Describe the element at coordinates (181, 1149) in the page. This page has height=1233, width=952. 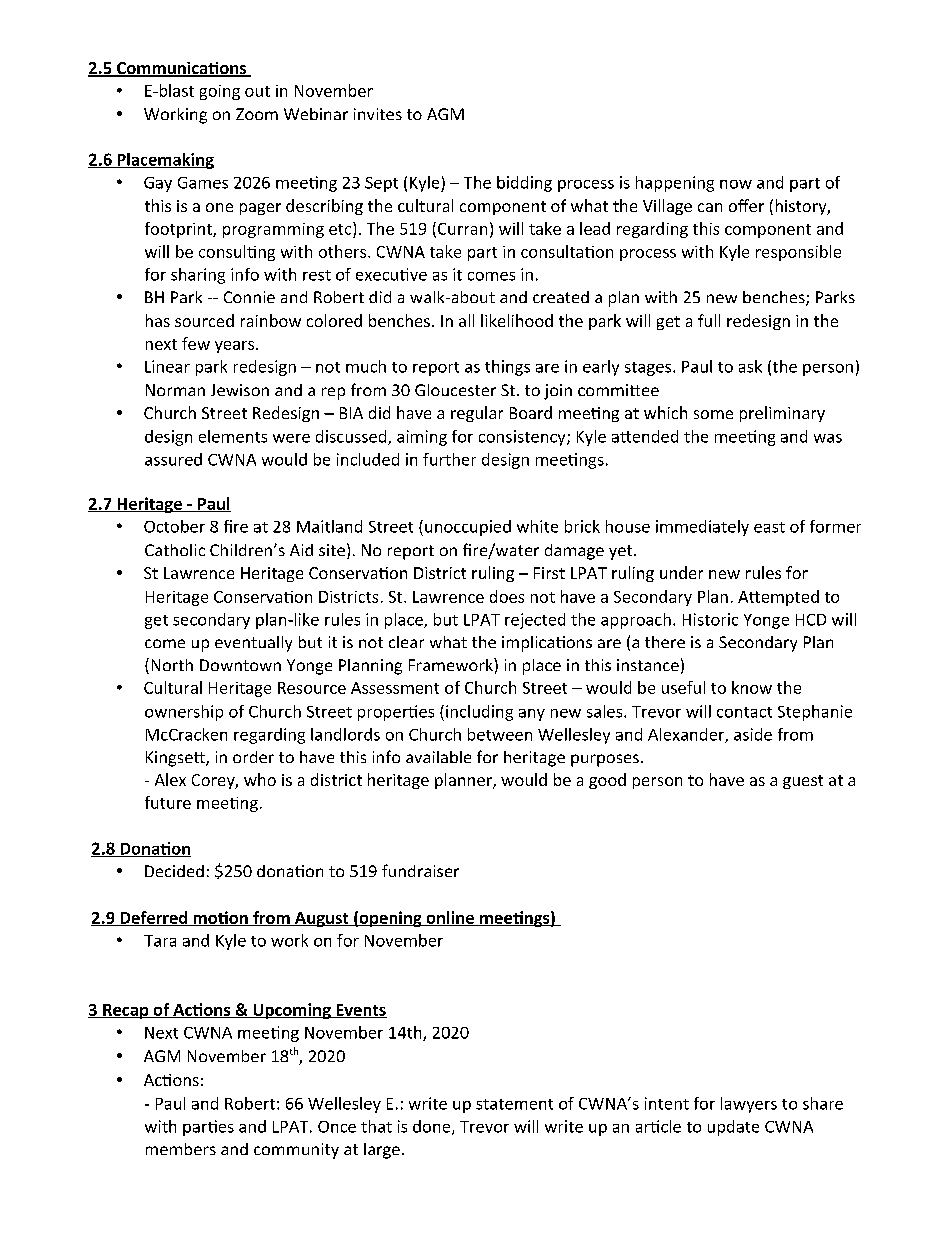
I see `members` at that location.
